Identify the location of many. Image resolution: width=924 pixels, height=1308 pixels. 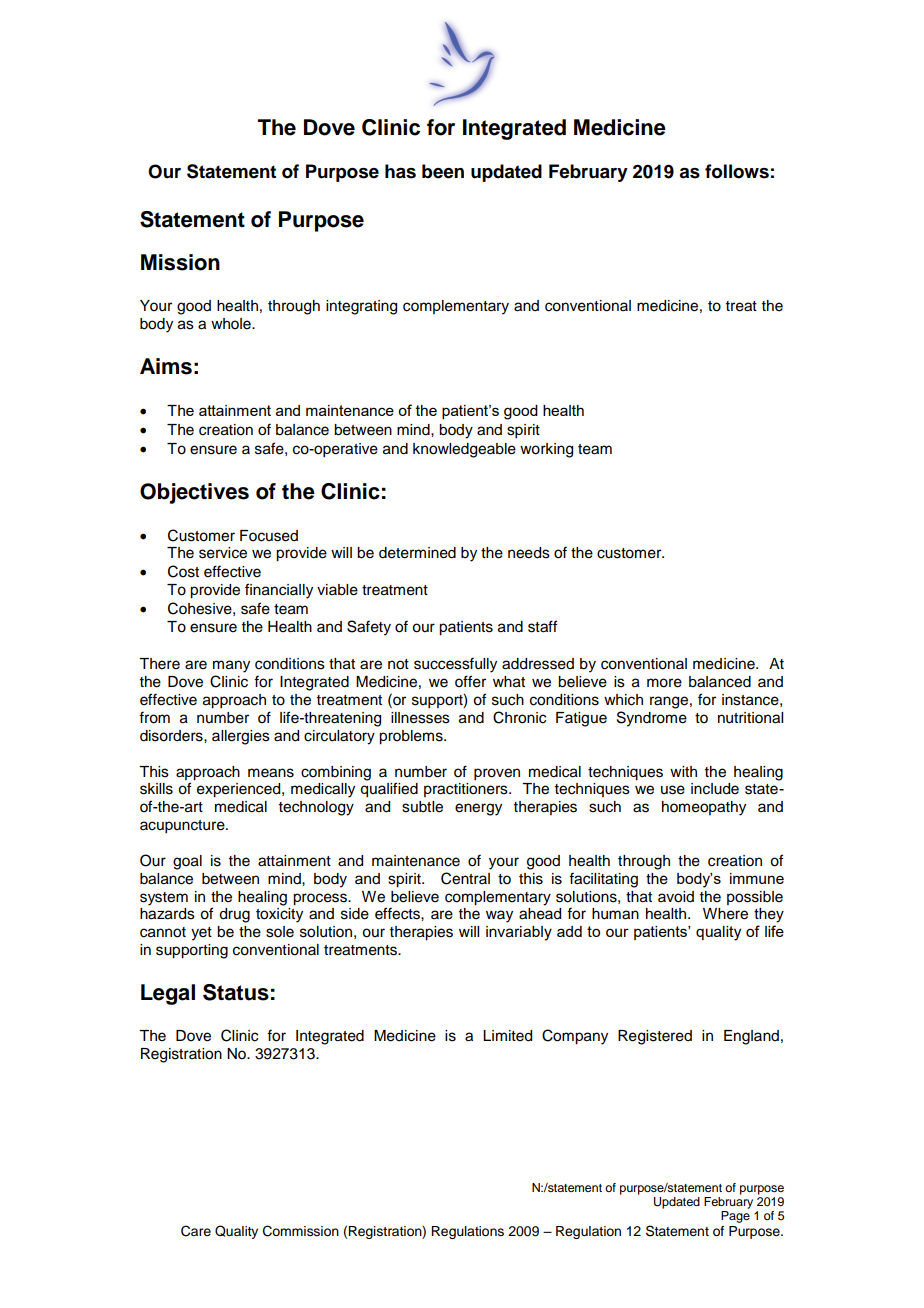
(231, 666).
